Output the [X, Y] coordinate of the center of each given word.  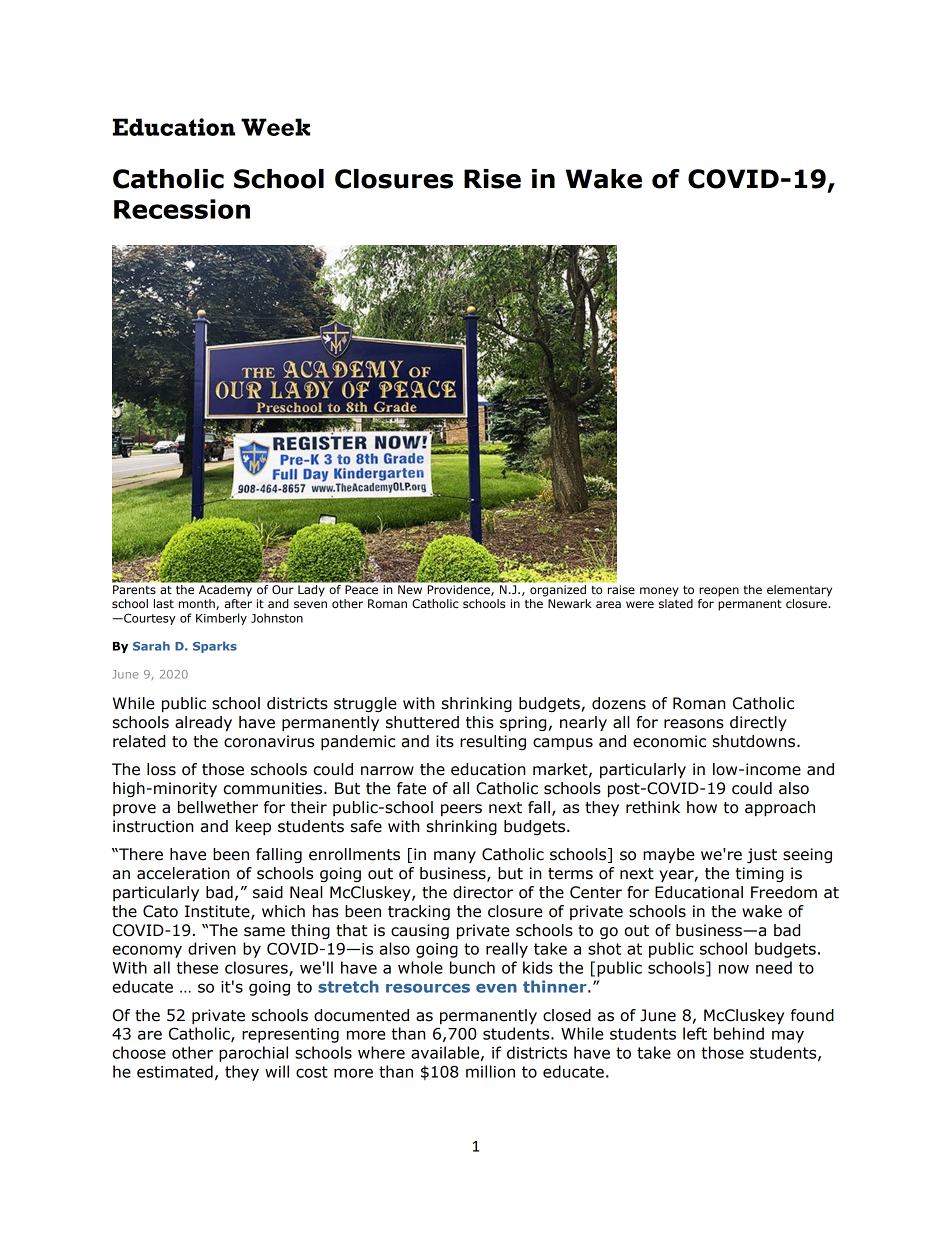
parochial [253, 1054]
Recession [182, 209]
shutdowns [755, 741]
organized [558, 591]
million [490, 1071]
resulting [493, 742]
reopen [719, 592]
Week [275, 127]
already [203, 723]
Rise [492, 179]
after [238, 603]
